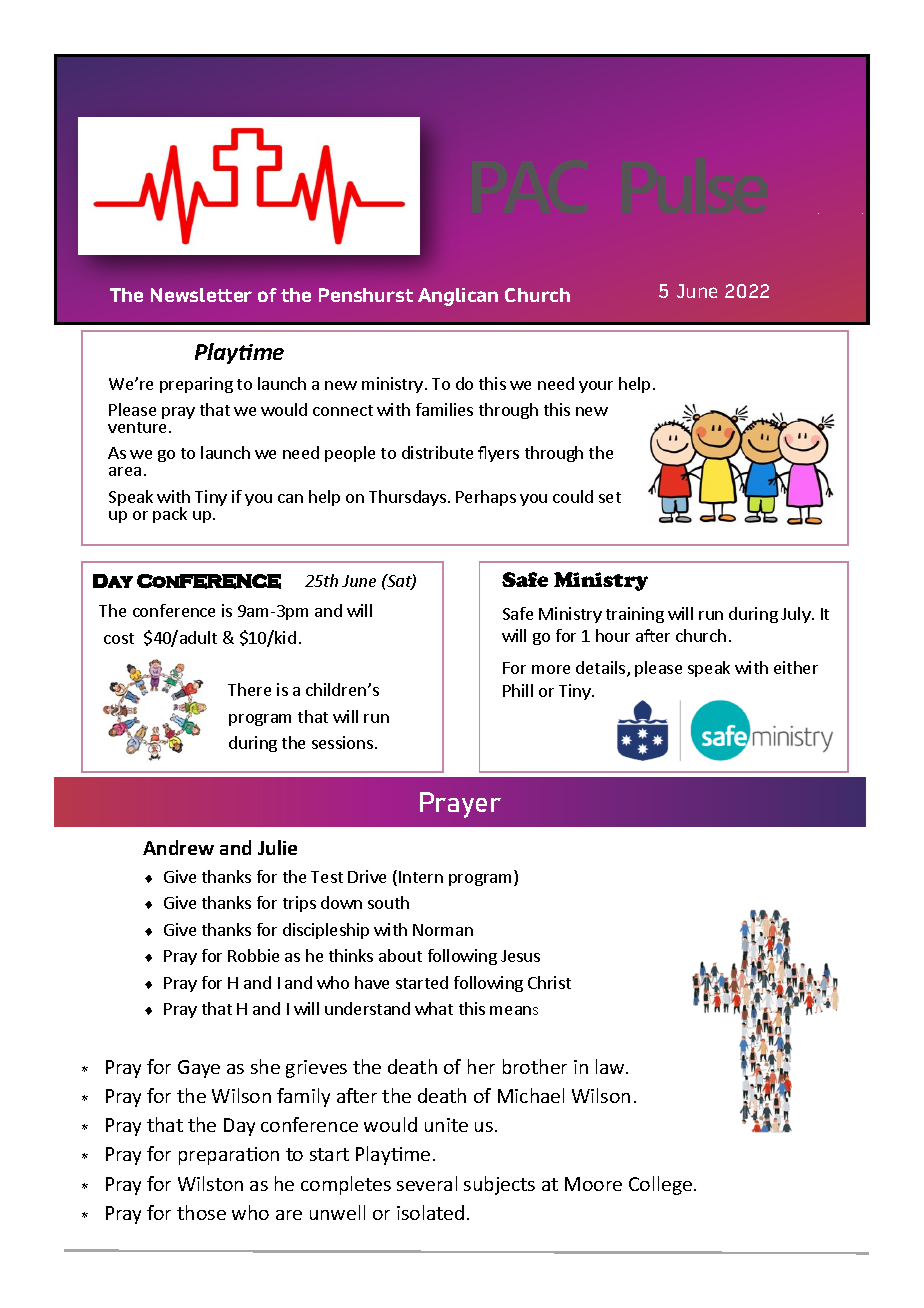 Image resolution: width=924 pixels, height=1308 pixels. What do you see at coordinates (596, 387) in the page?
I see `your` at bounding box center [596, 387].
